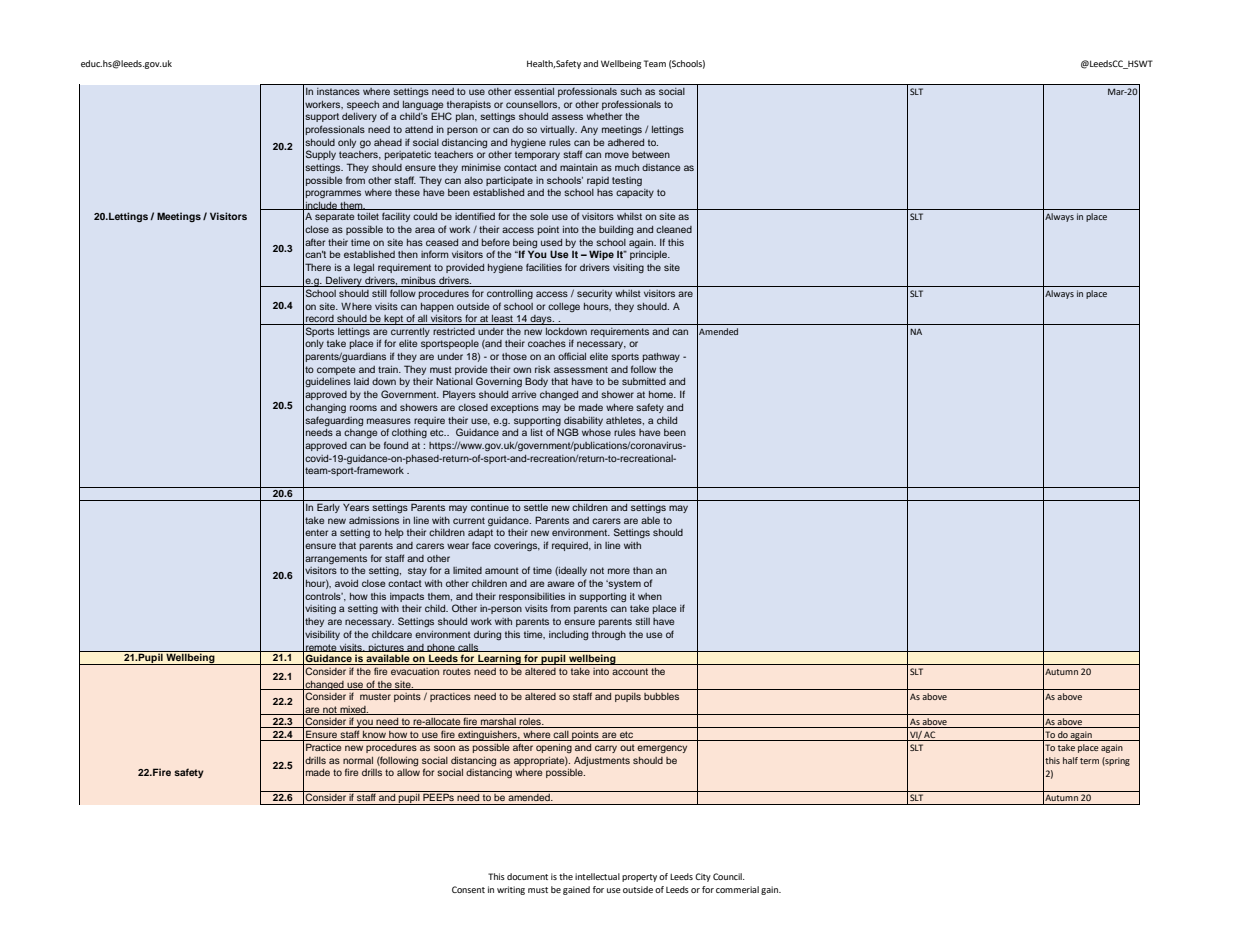 This image has width=1233, height=952. Describe the element at coordinates (407, 597) in the image. I see `impacts` at that location.
